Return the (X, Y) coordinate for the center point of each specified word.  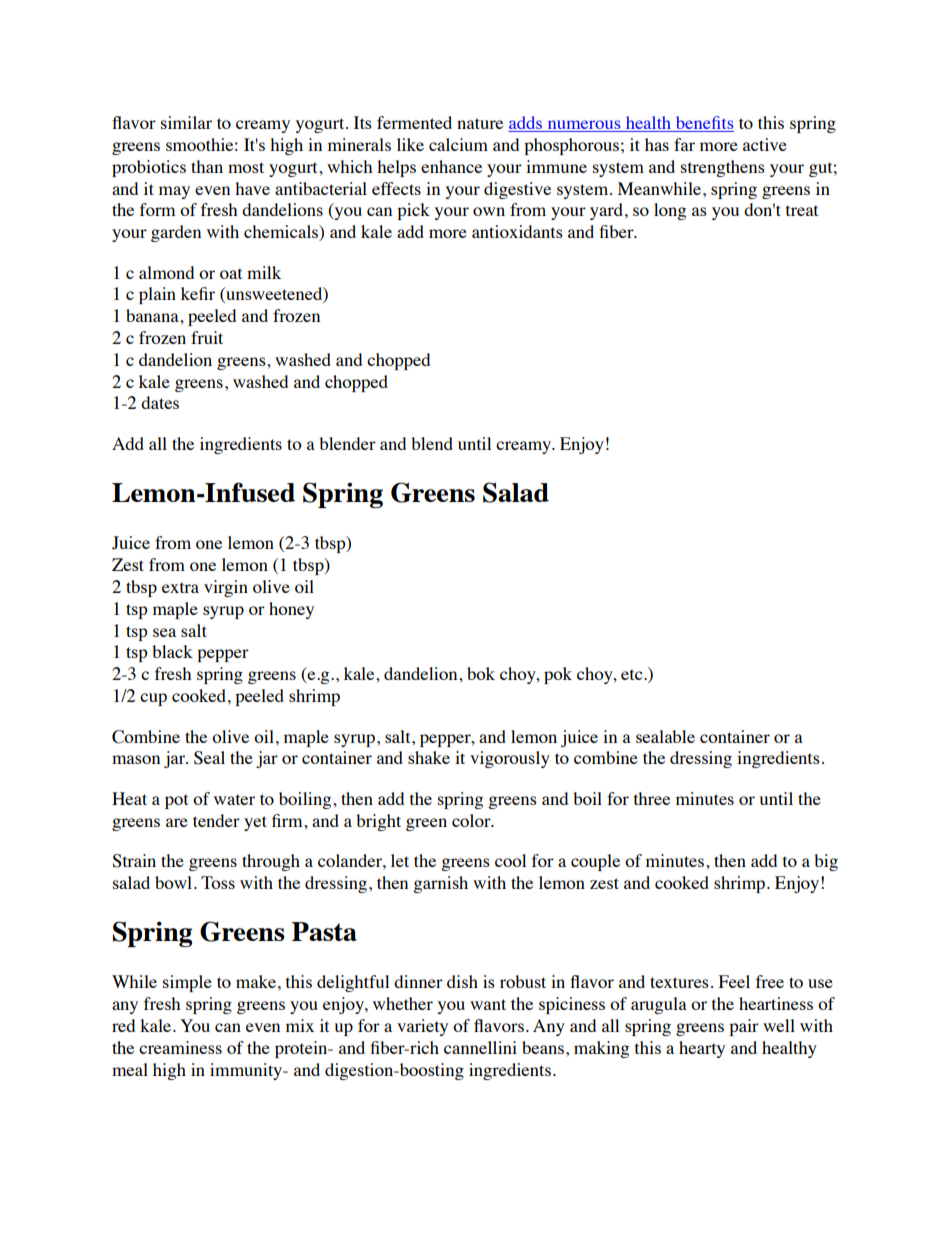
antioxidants (517, 231)
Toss (218, 882)
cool (510, 860)
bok (481, 673)
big (826, 862)
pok (558, 675)
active (765, 144)
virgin (226, 588)
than (207, 166)
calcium (458, 144)
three (652, 798)
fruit (207, 337)
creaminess (180, 1047)
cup (153, 699)
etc (633, 674)
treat (802, 210)
